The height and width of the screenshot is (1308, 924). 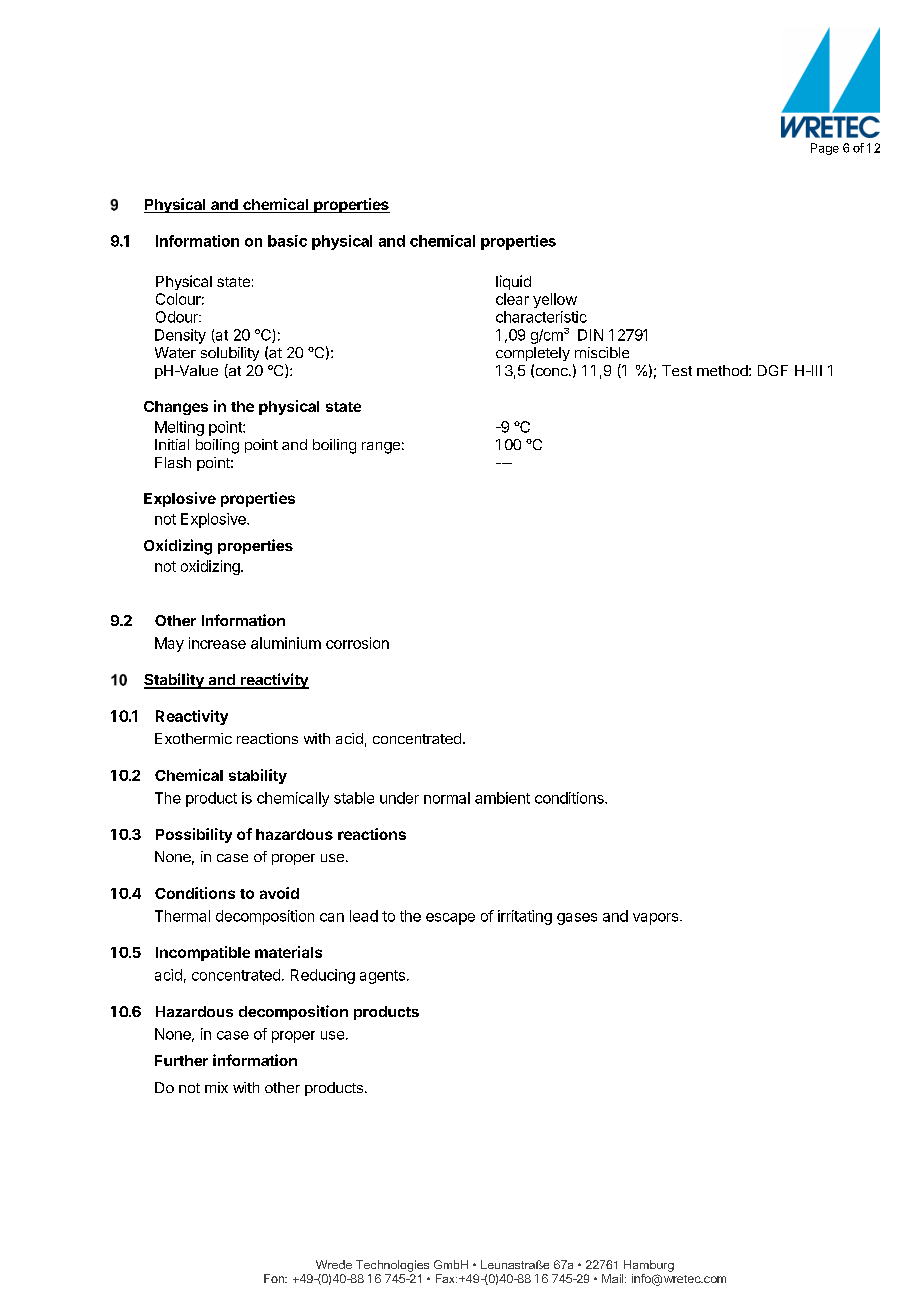 I want to click on vapors, so click(x=657, y=919).
